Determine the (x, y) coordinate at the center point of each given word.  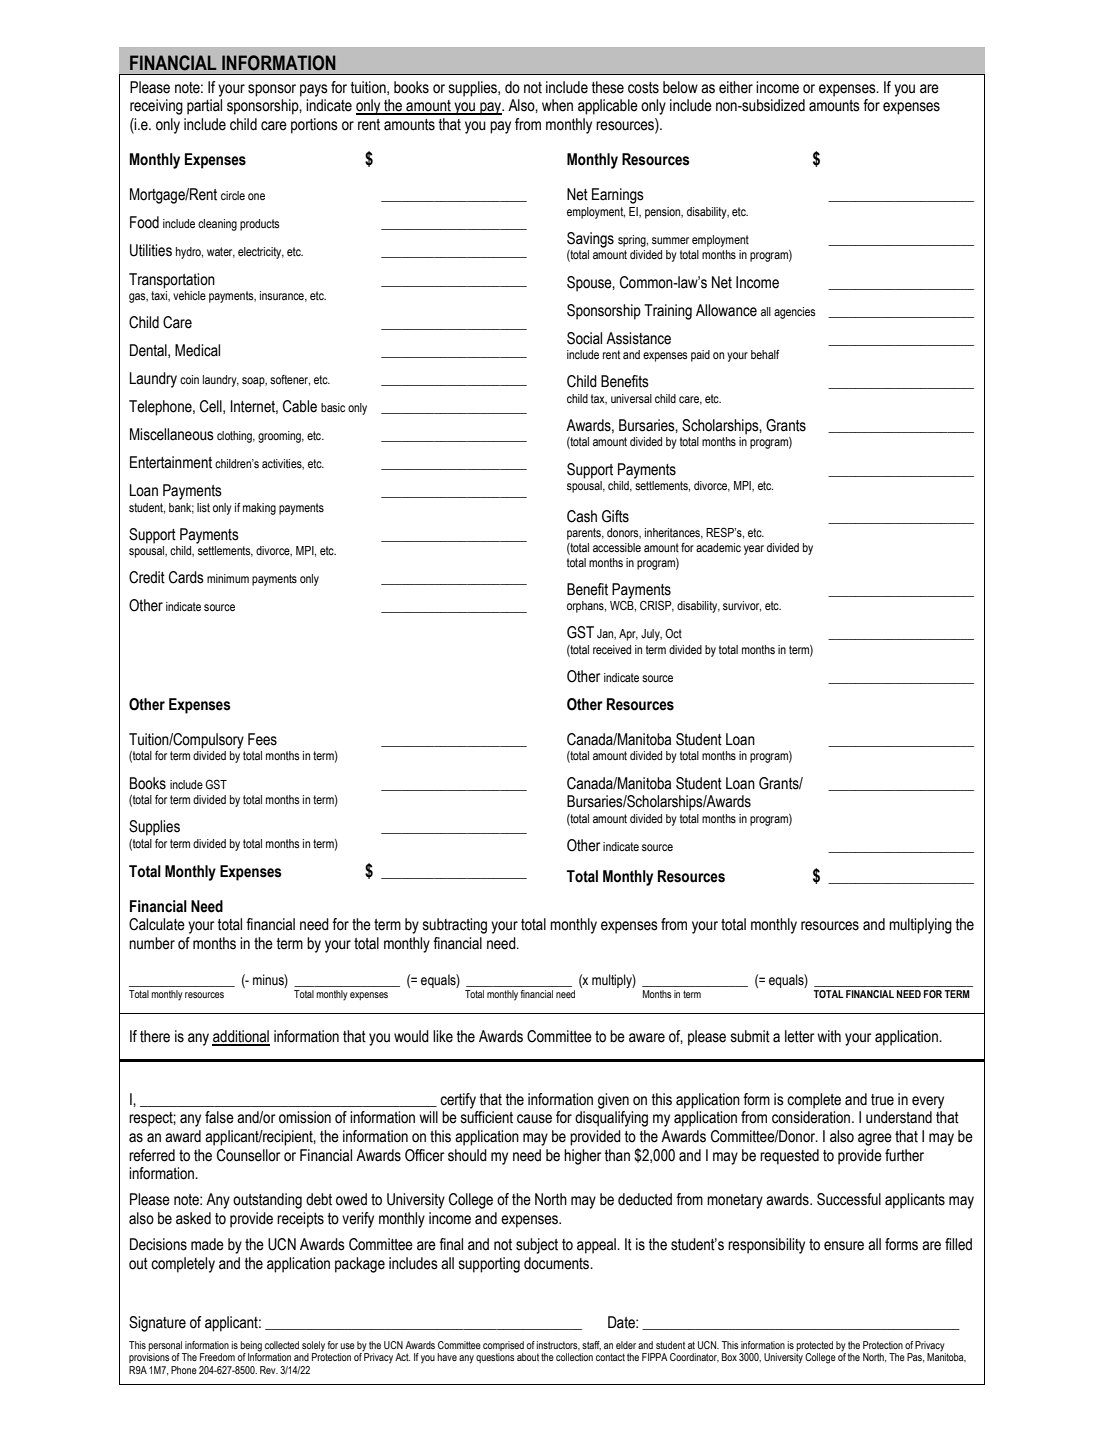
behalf (765, 354)
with (829, 1036)
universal (631, 398)
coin (189, 379)
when (557, 105)
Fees (262, 739)
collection (574, 1357)
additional (241, 1037)
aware (647, 1038)
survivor (742, 606)
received (612, 649)
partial (204, 107)
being (251, 1347)
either (736, 87)
